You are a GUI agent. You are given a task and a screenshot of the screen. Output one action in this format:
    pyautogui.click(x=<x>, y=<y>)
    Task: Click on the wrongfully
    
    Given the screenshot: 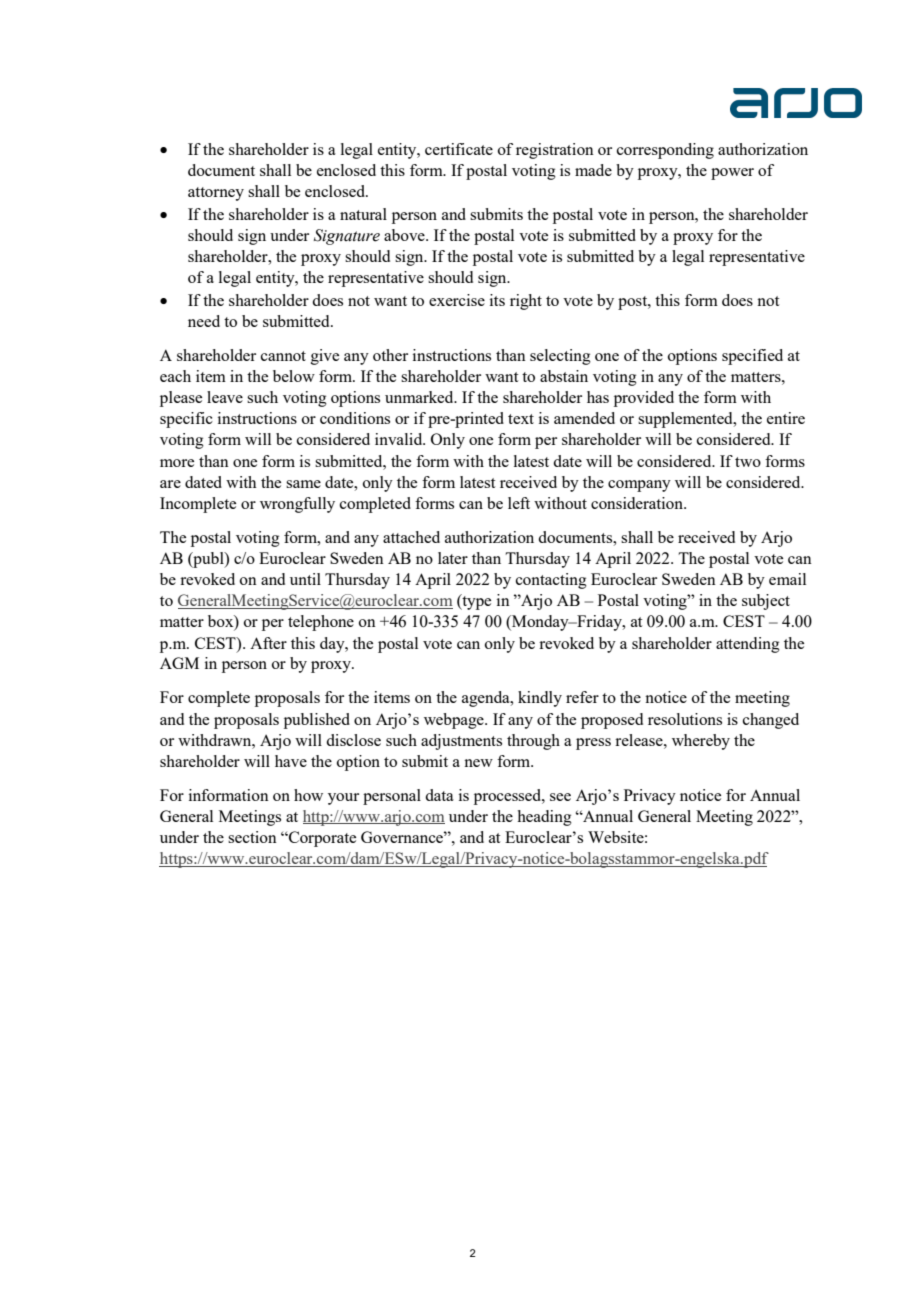 What is the action you would take?
    pyautogui.click(x=297, y=505)
